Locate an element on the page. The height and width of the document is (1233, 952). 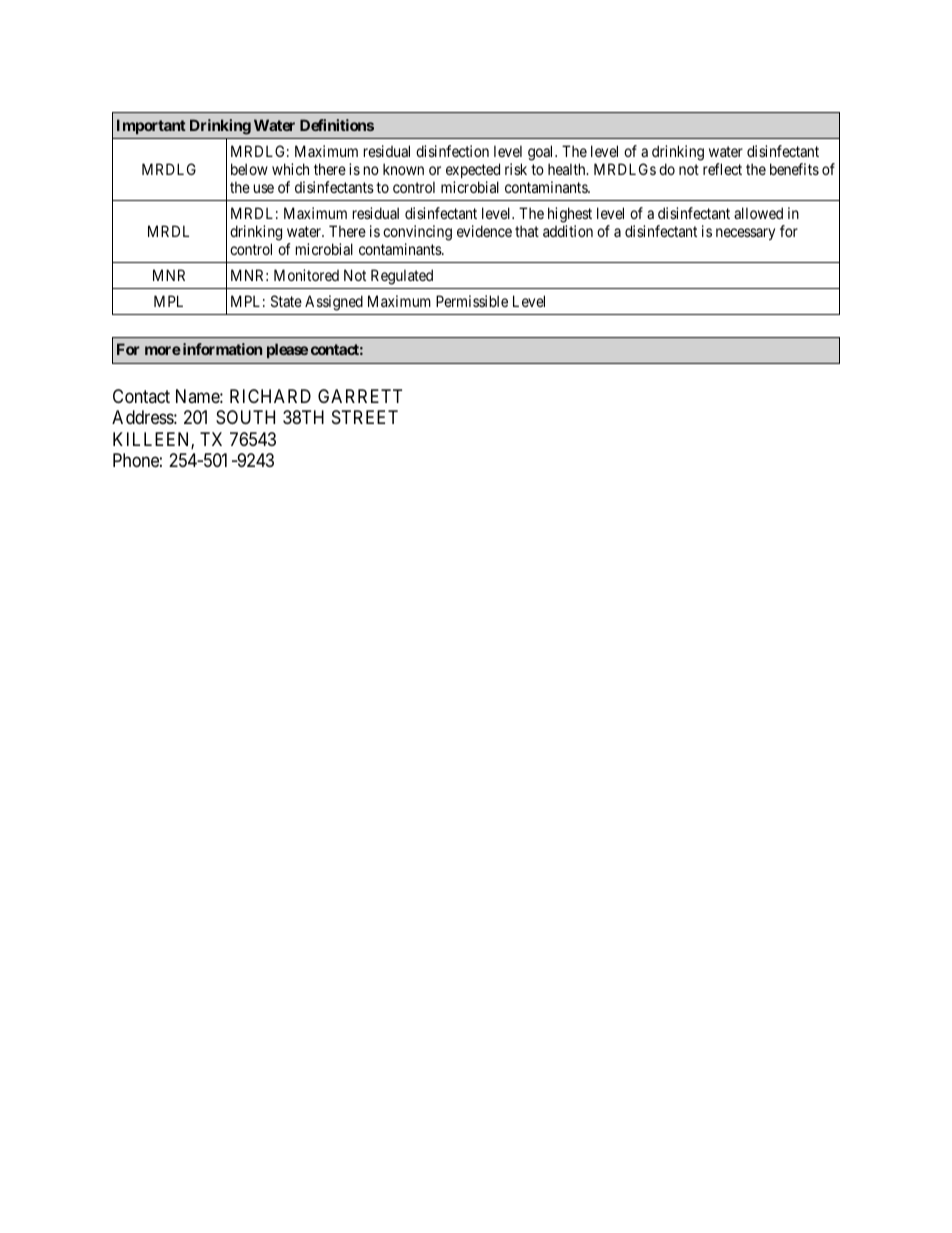
Permissible is located at coordinates (472, 301).
